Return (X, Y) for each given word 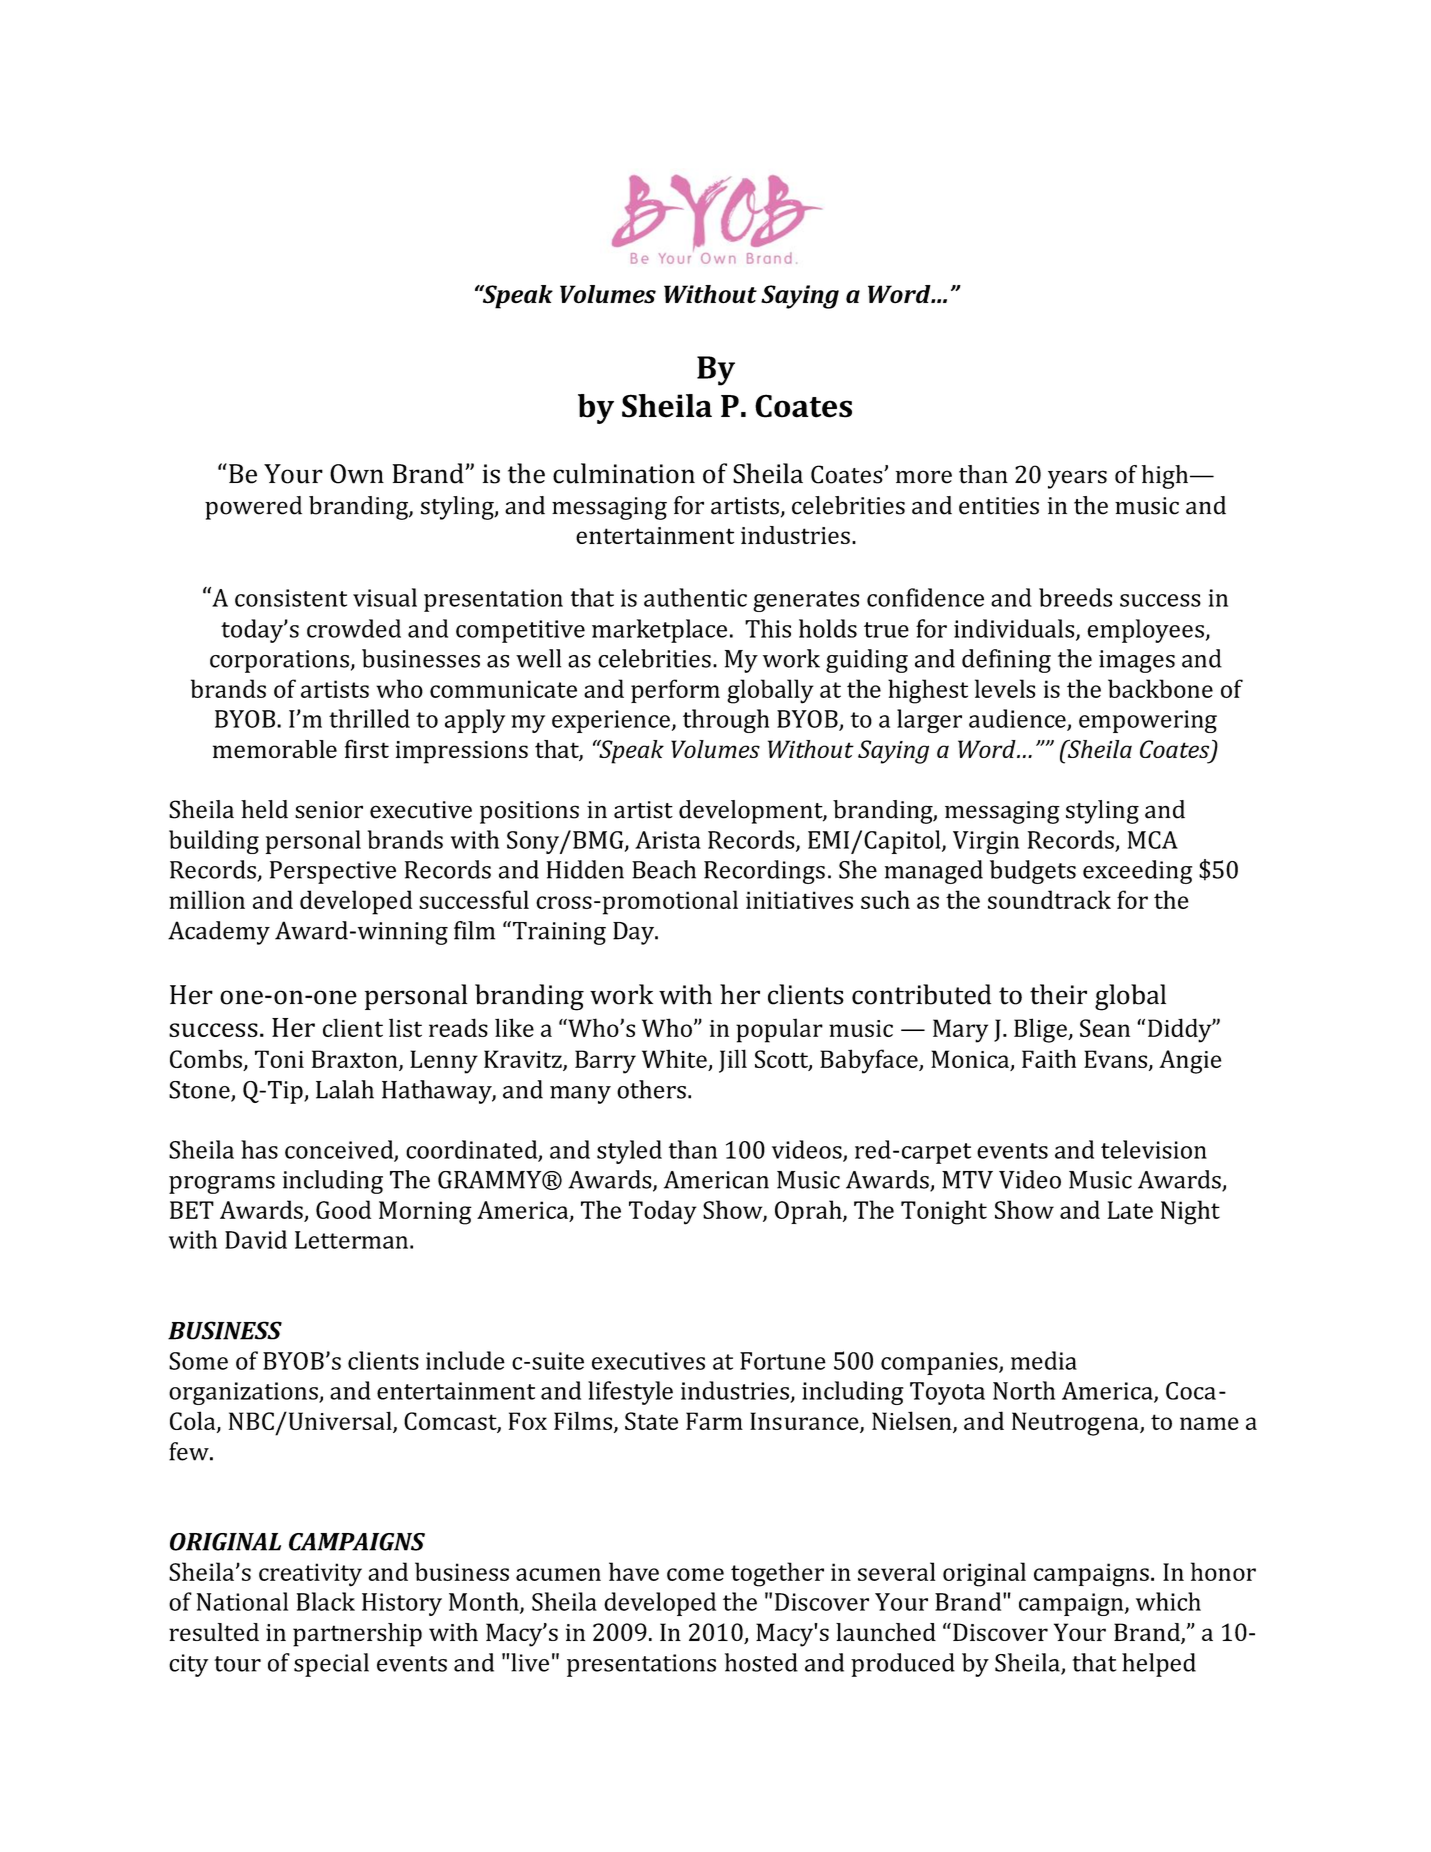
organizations (244, 1393)
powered (253, 508)
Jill (733, 1061)
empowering (1148, 721)
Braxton (356, 1060)
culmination (624, 473)
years (1077, 479)
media (1044, 1360)
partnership (357, 1635)
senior (329, 810)
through (726, 721)
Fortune (783, 1361)
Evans (1117, 1060)
